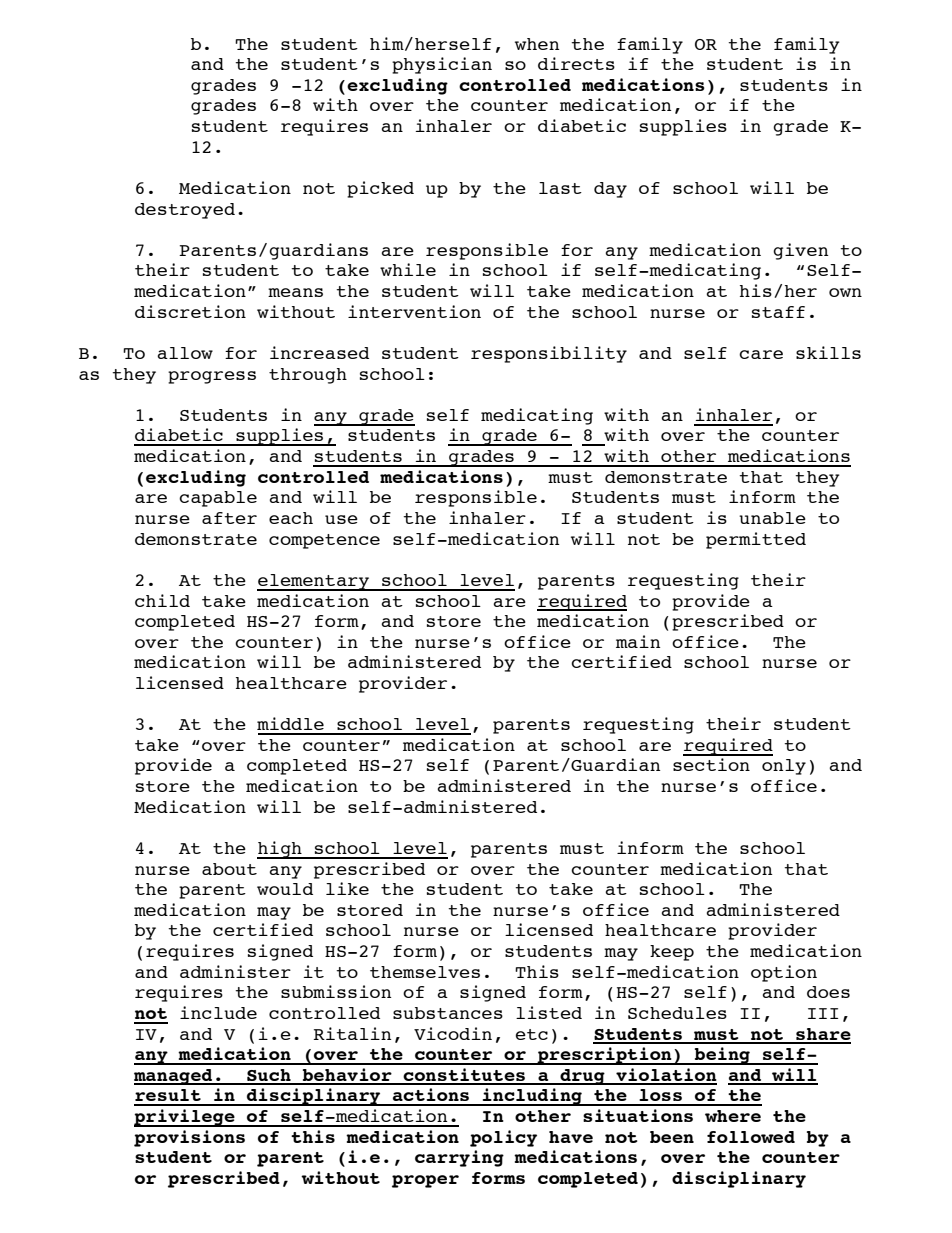 The width and height of the page is (952, 1233). I want to click on about, so click(229, 869).
